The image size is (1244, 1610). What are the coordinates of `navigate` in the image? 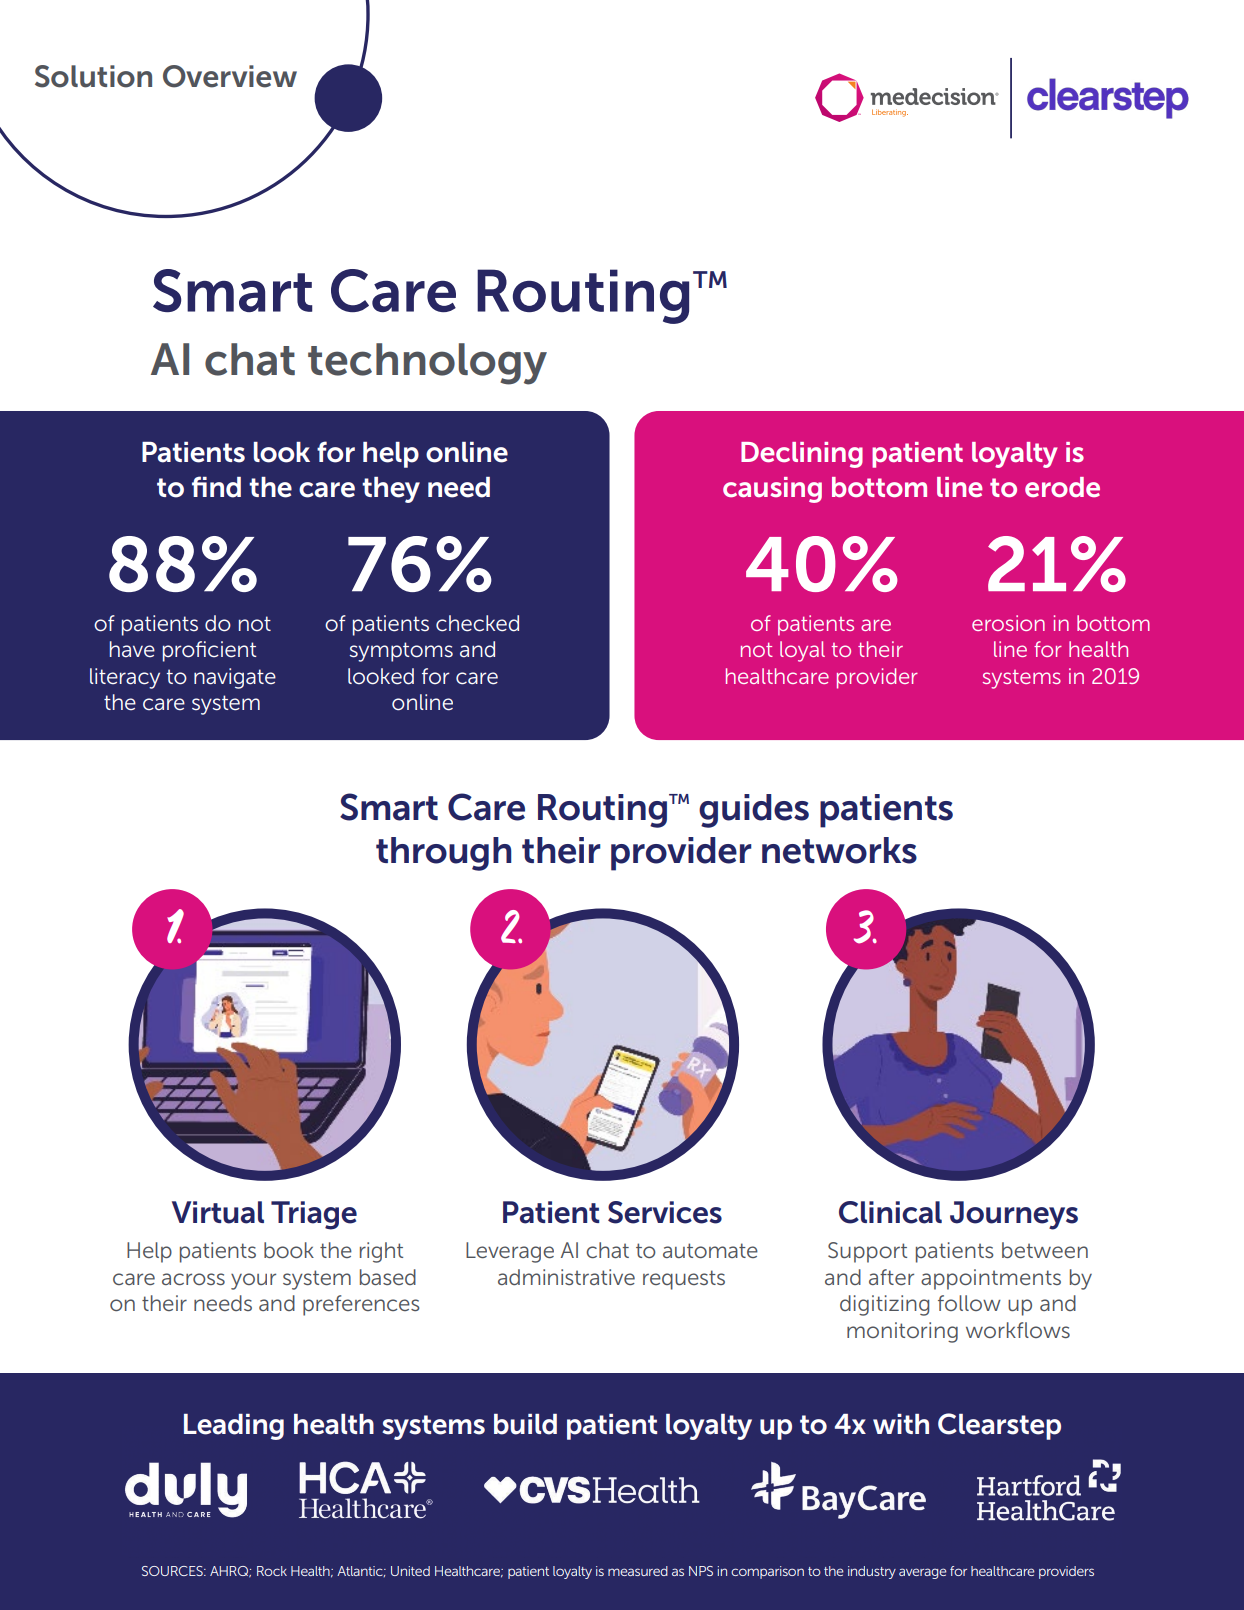 It's located at (235, 678).
